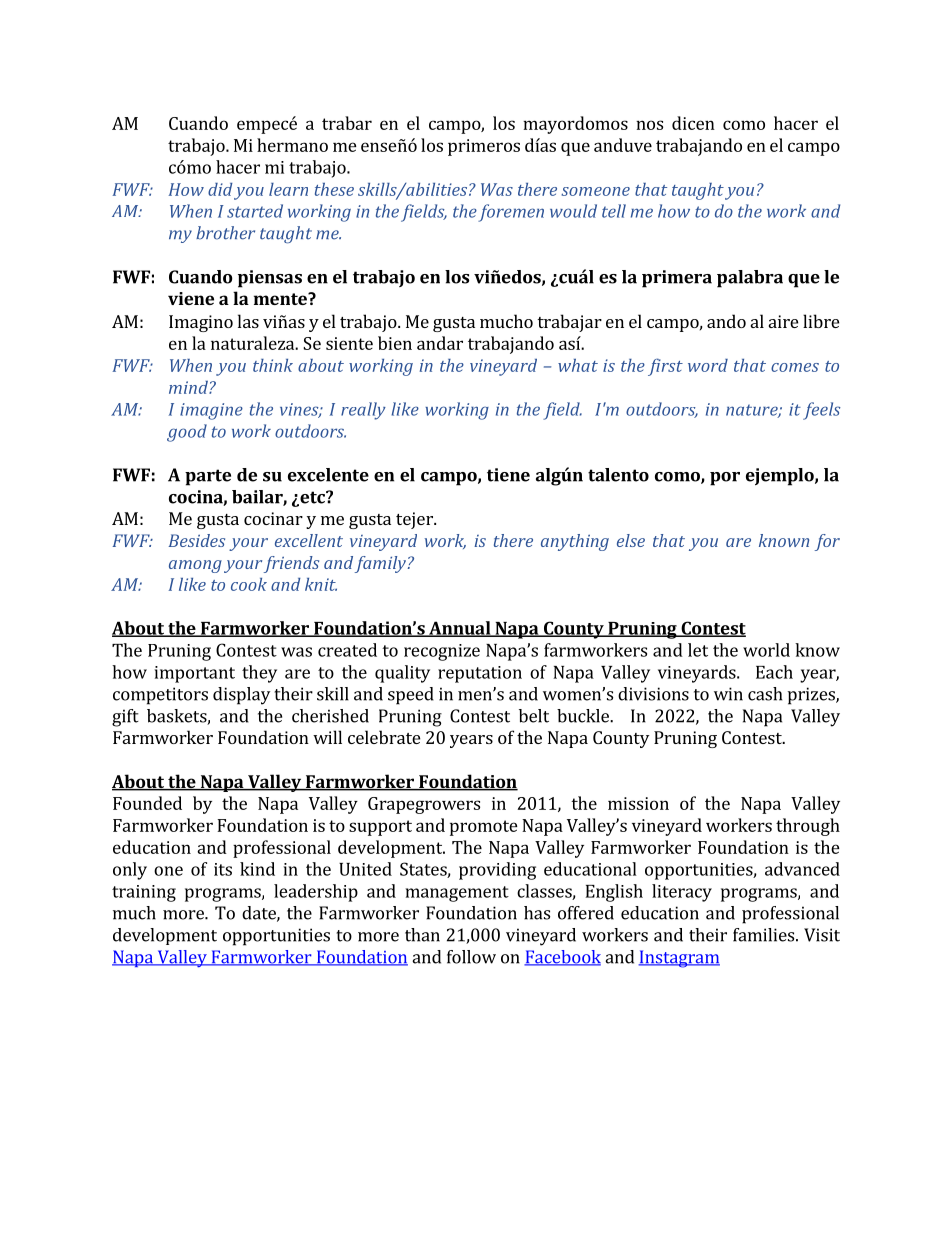  Describe the element at coordinates (631, 540) in the screenshot. I see `else` at that location.
